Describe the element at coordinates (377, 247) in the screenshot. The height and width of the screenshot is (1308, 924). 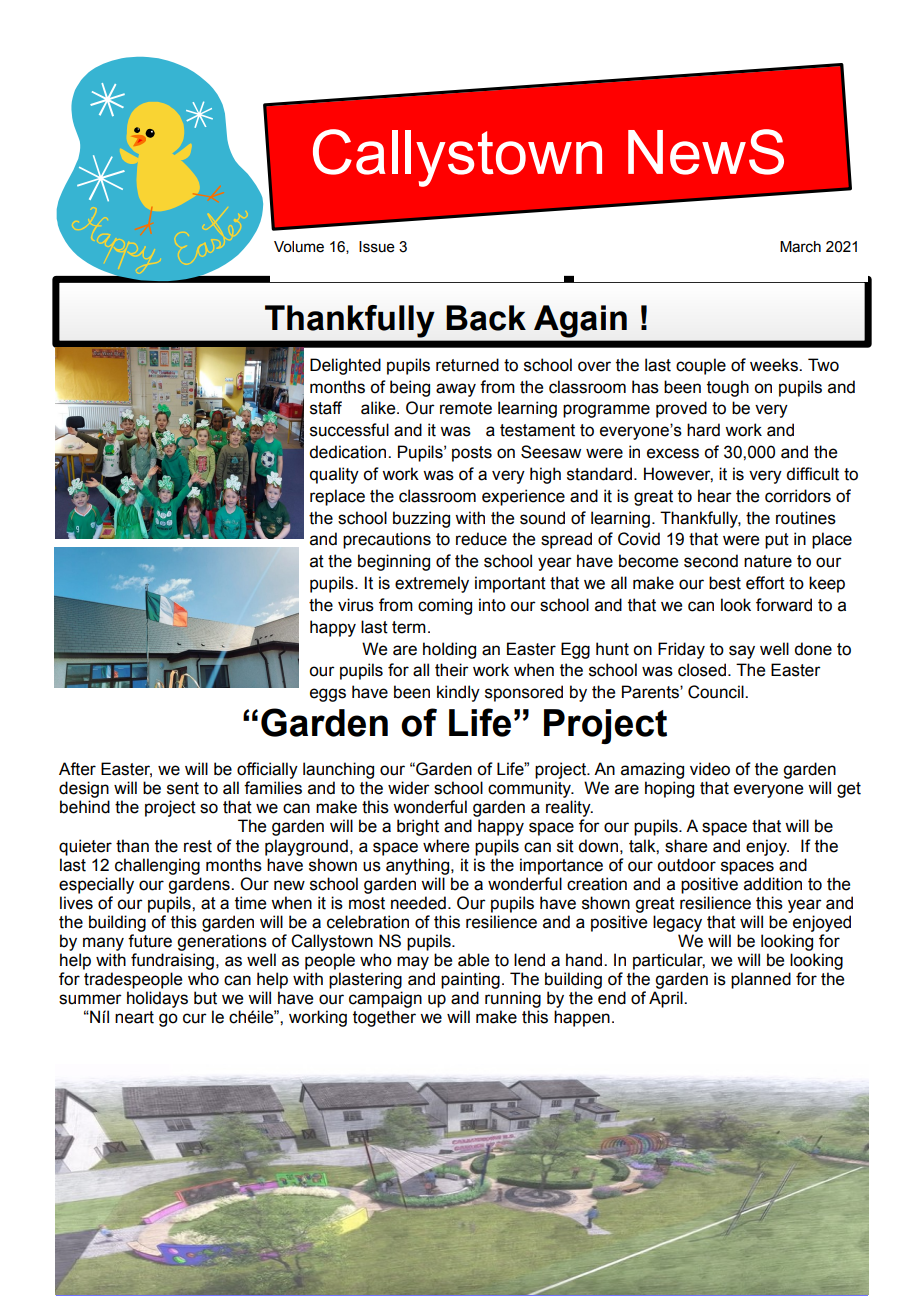
I see `Issue` at that location.
